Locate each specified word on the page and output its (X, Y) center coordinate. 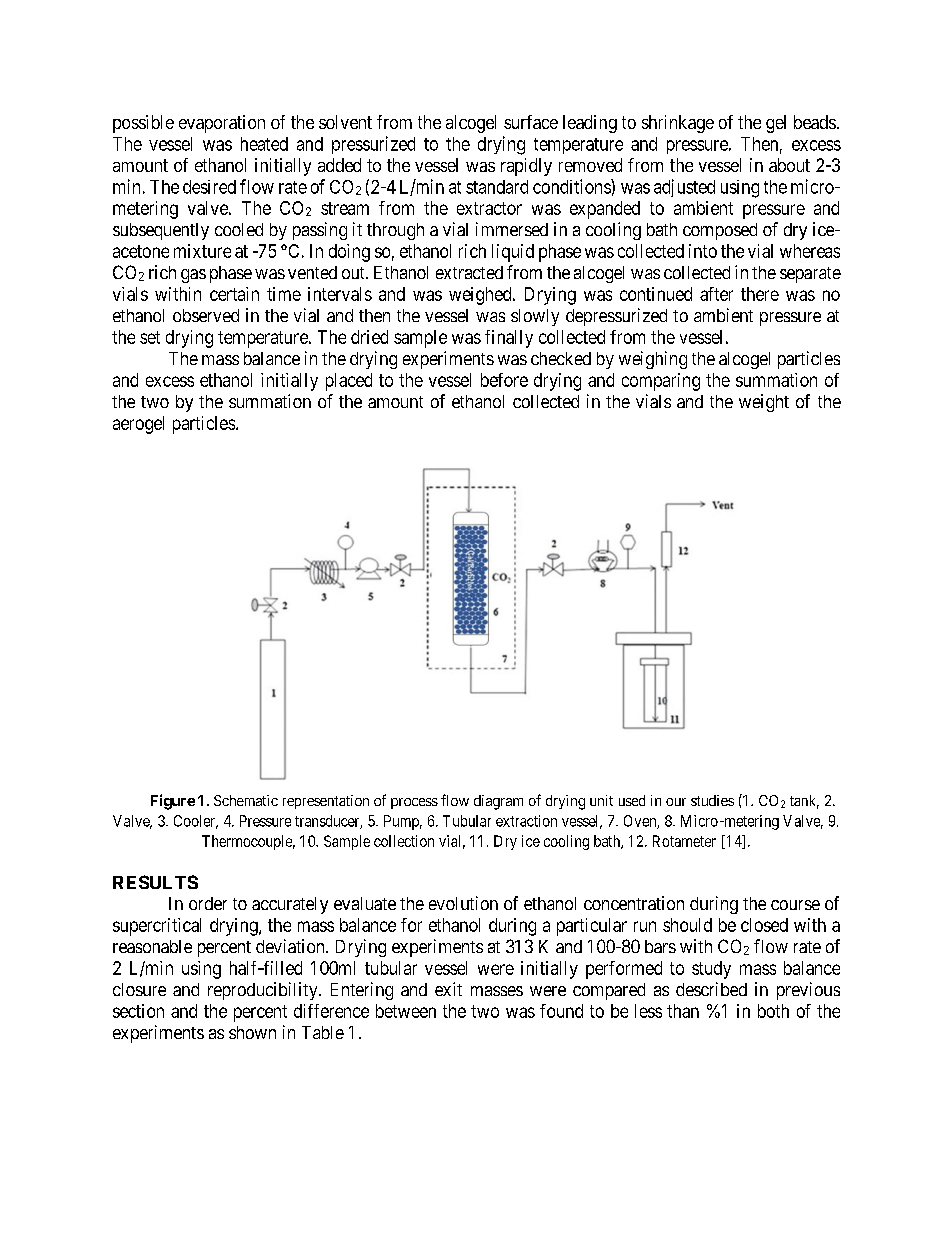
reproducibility (264, 991)
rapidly (526, 167)
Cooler (196, 822)
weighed (481, 296)
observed (206, 315)
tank (804, 802)
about (789, 165)
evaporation (222, 124)
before (504, 380)
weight (764, 403)
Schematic (246, 800)
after (716, 294)
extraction (526, 821)
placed (349, 382)
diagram (498, 802)
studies (712, 800)
